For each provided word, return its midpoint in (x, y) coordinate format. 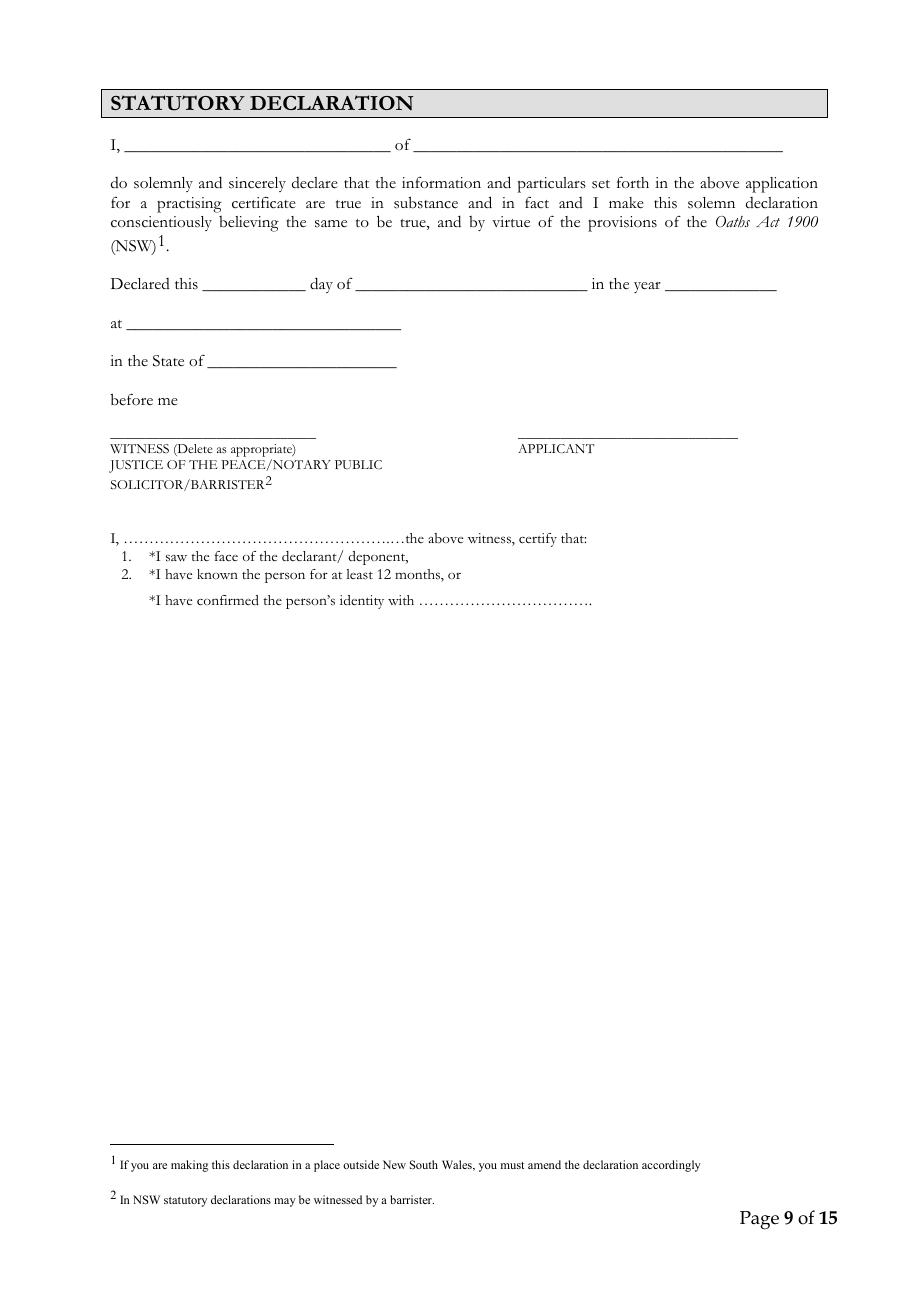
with (401, 600)
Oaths (733, 222)
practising (189, 205)
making (189, 1166)
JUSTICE (136, 466)
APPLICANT (556, 448)
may (285, 1202)
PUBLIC (358, 465)
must (512, 1165)
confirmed (228, 600)
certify (538, 540)
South (424, 1164)
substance (426, 202)
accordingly (671, 1166)
